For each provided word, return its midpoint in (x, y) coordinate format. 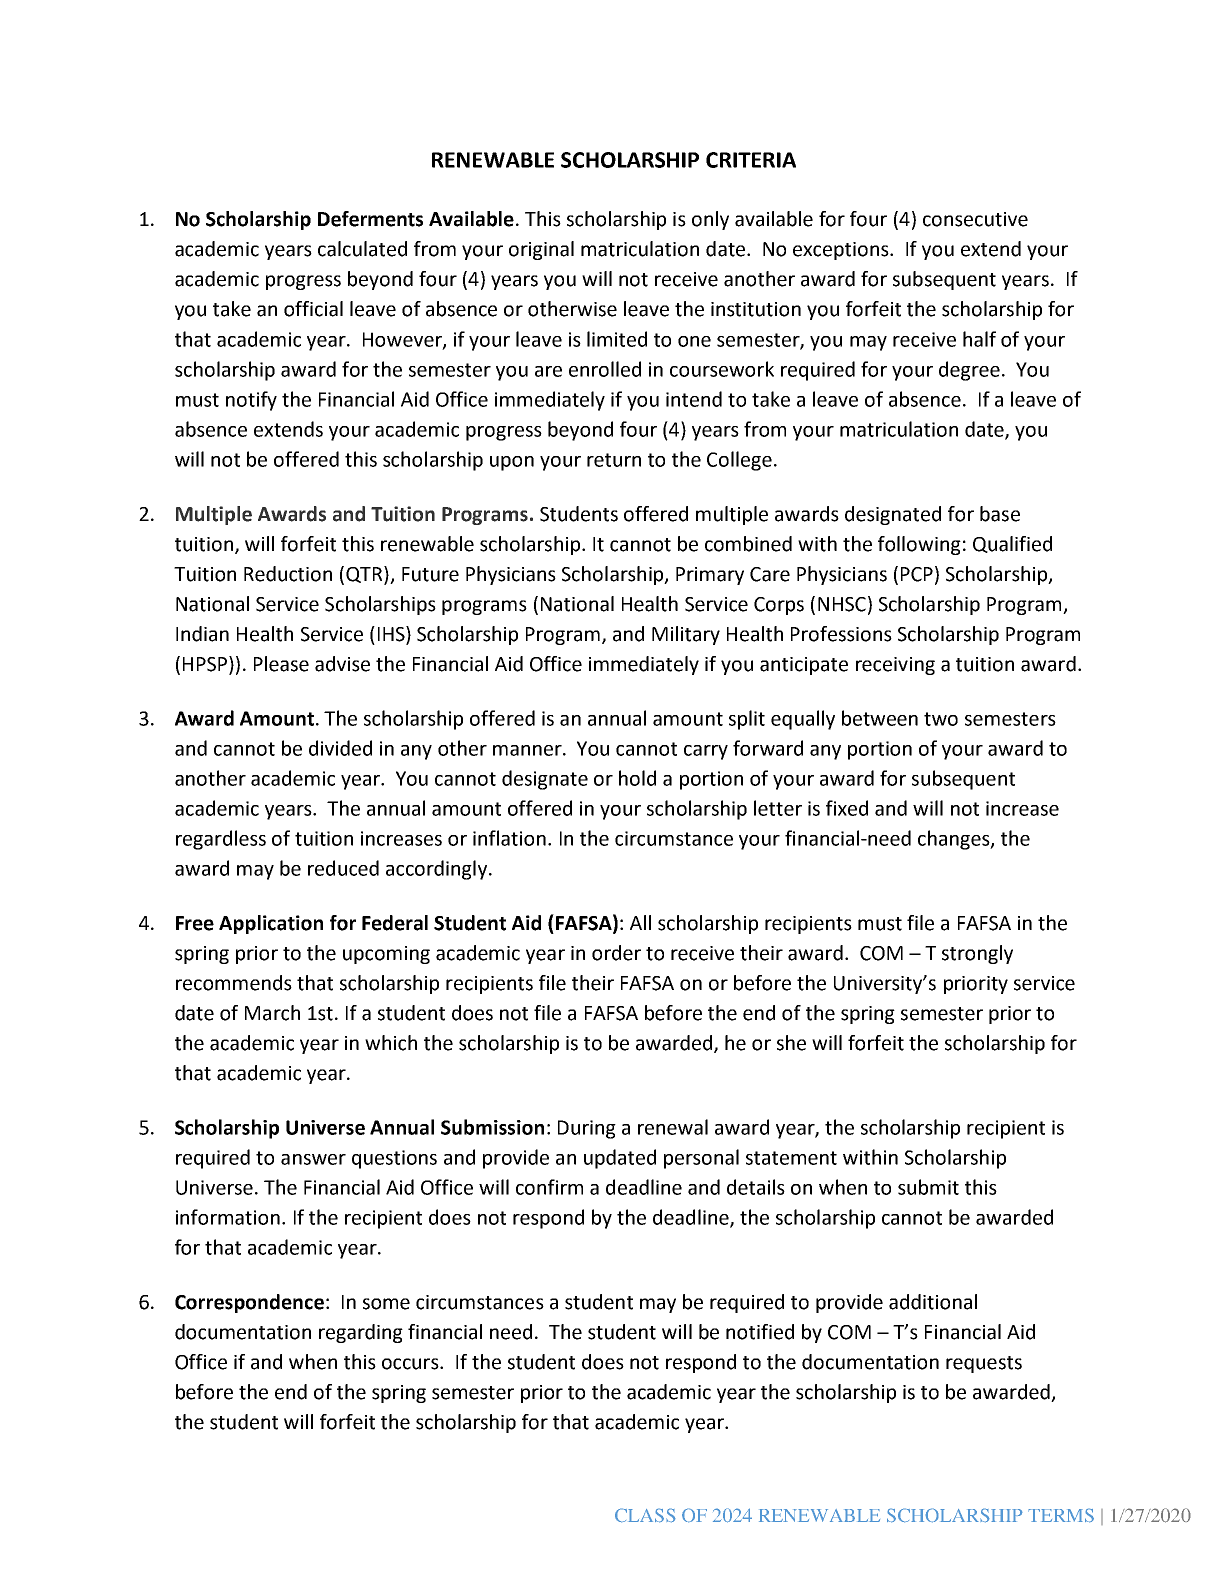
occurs (411, 1364)
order (616, 953)
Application (271, 924)
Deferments (370, 219)
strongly (977, 954)
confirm (549, 1187)
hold (637, 778)
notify (251, 401)
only (710, 220)
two (941, 719)
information (228, 1217)
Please (281, 664)
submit (928, 1187)
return (614, 460)
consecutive (975, 219)
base (1000, 514)
